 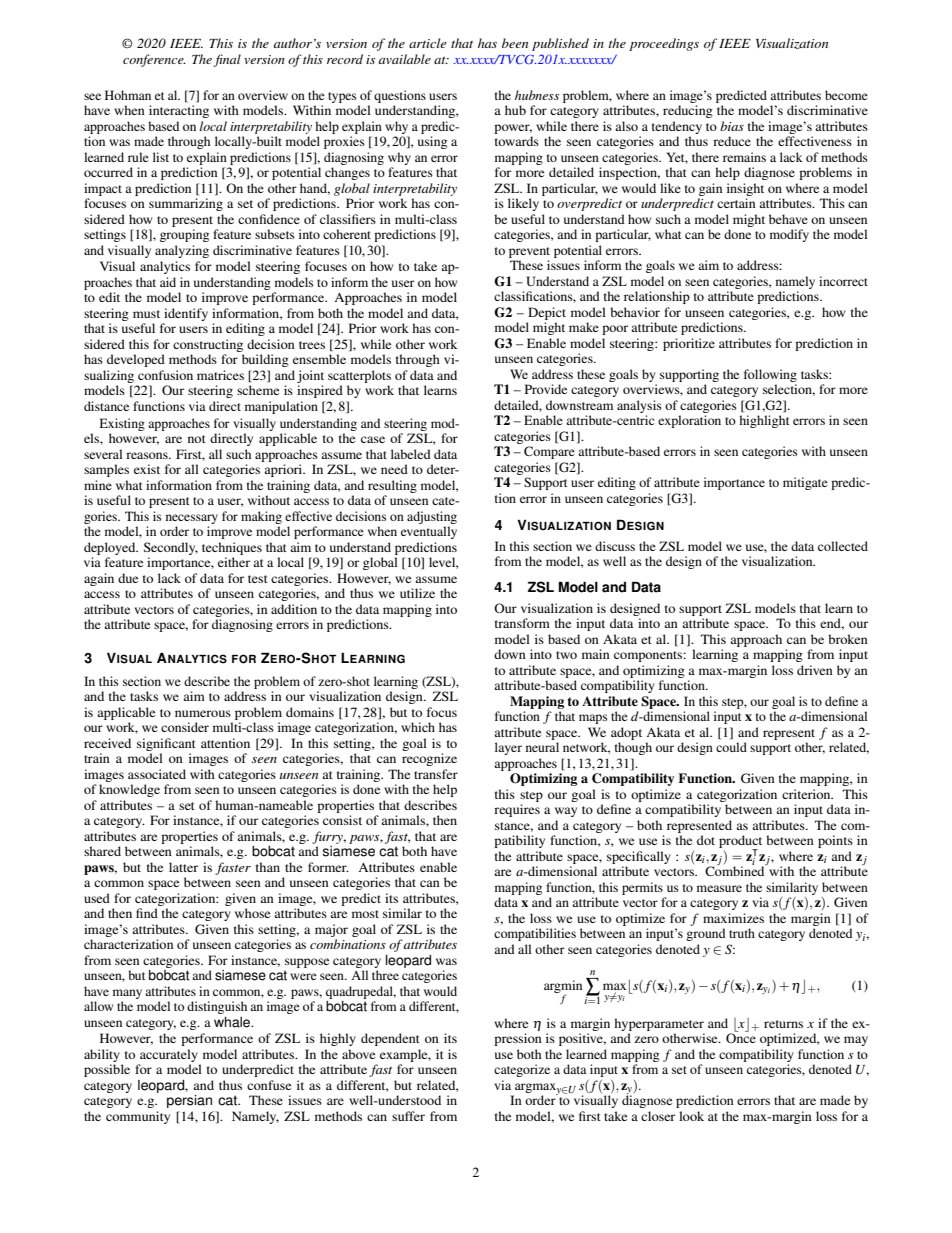 I want to click on numerous, so click(x=203, y=713).
